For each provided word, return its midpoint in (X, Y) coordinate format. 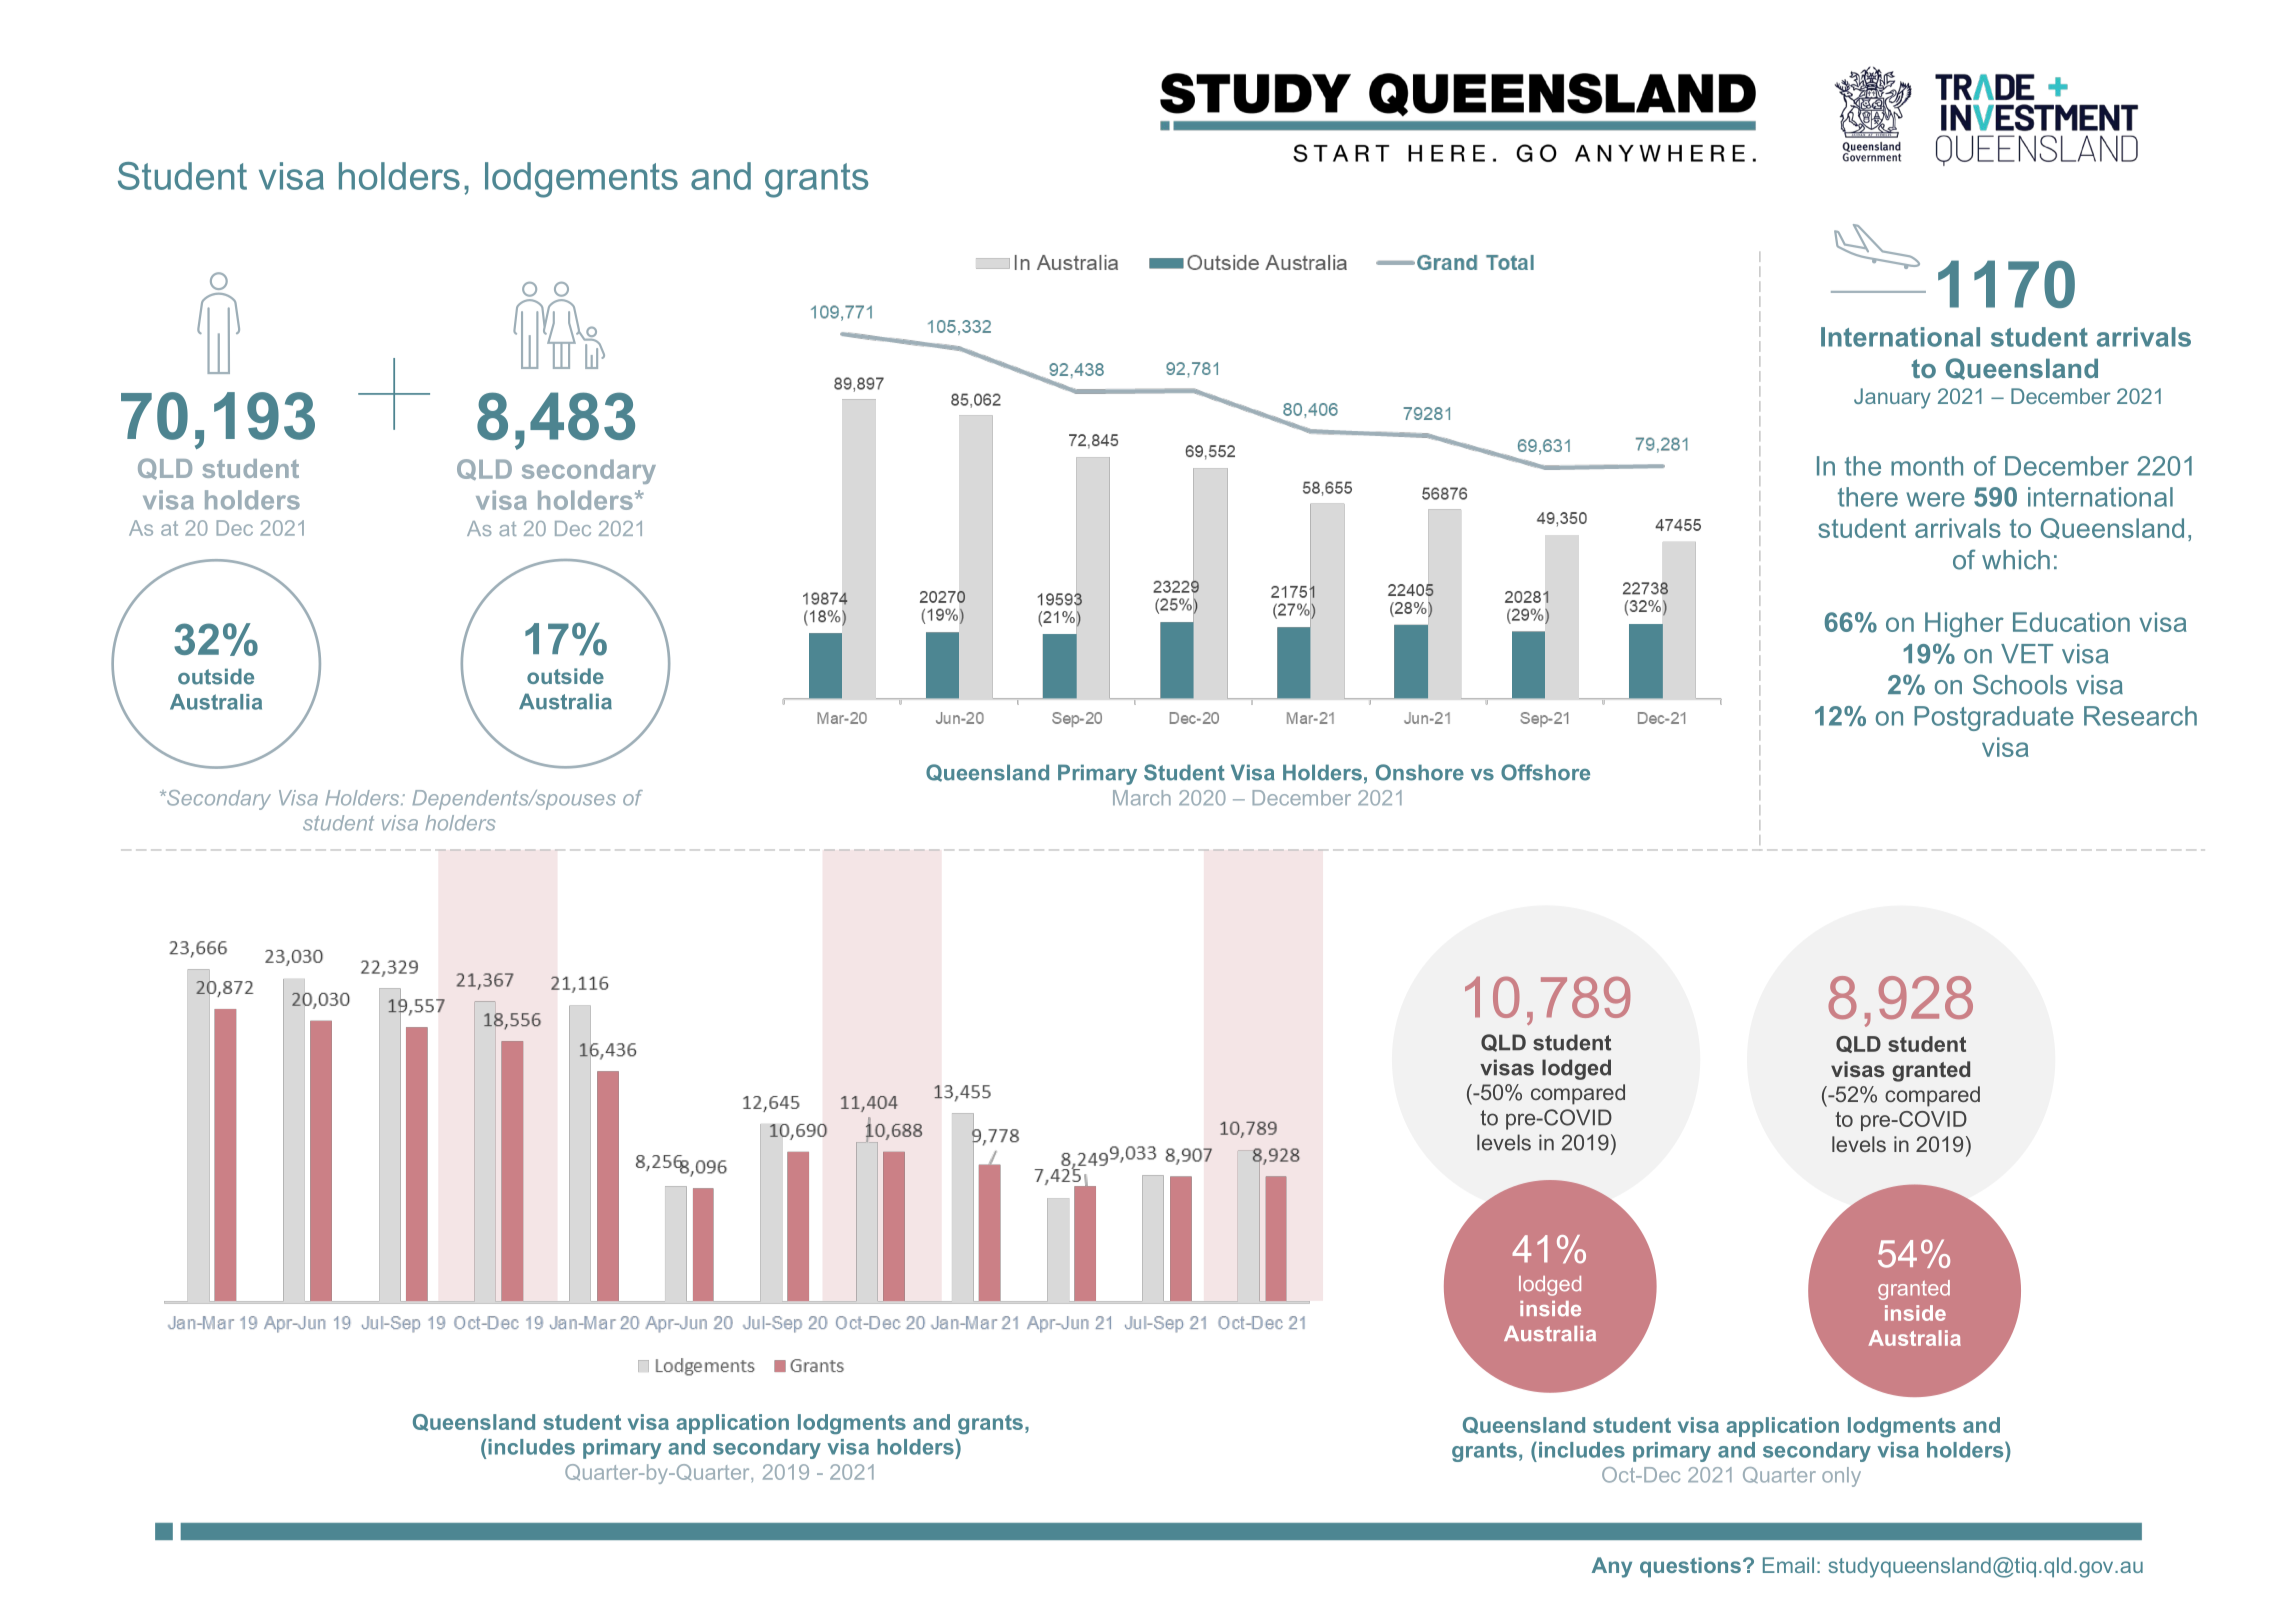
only (1841, 1477)
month (1927, 466)
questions (1690, 1567)
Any (1612, 1567)
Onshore (1420, 772)
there (1868, 497)
